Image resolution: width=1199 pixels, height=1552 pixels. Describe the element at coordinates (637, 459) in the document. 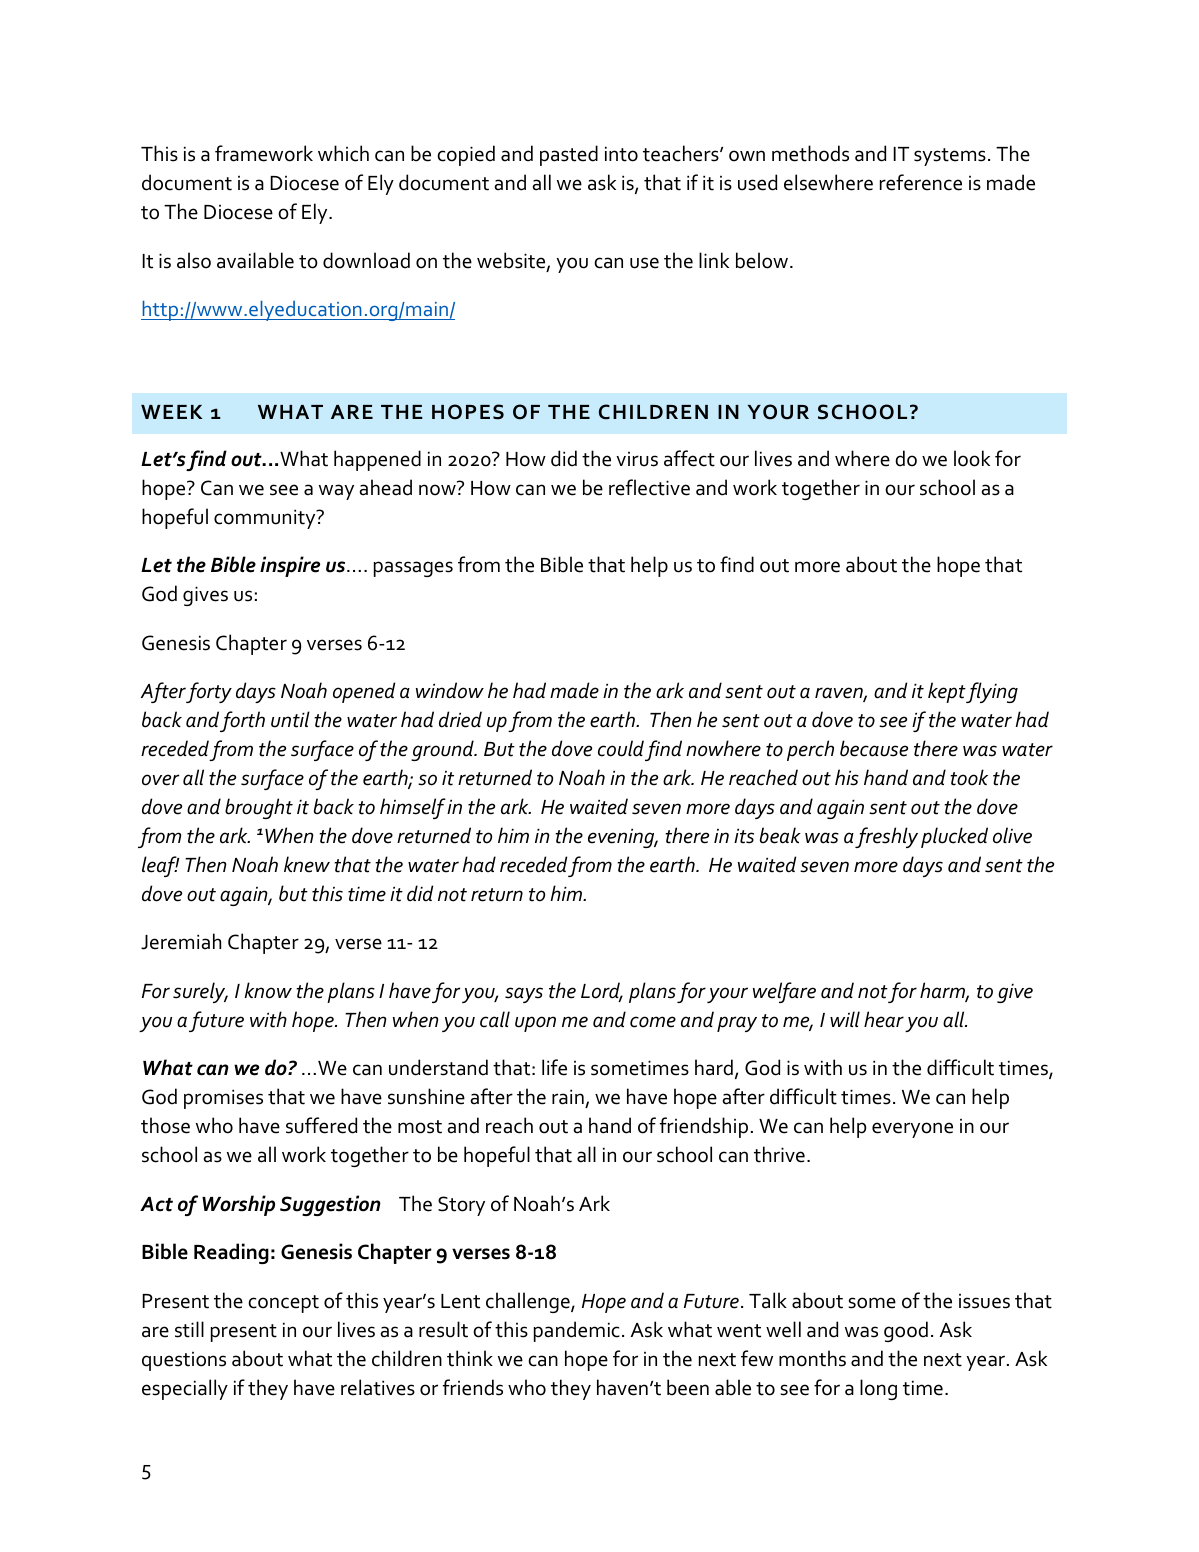

I see `virus` at that location.
